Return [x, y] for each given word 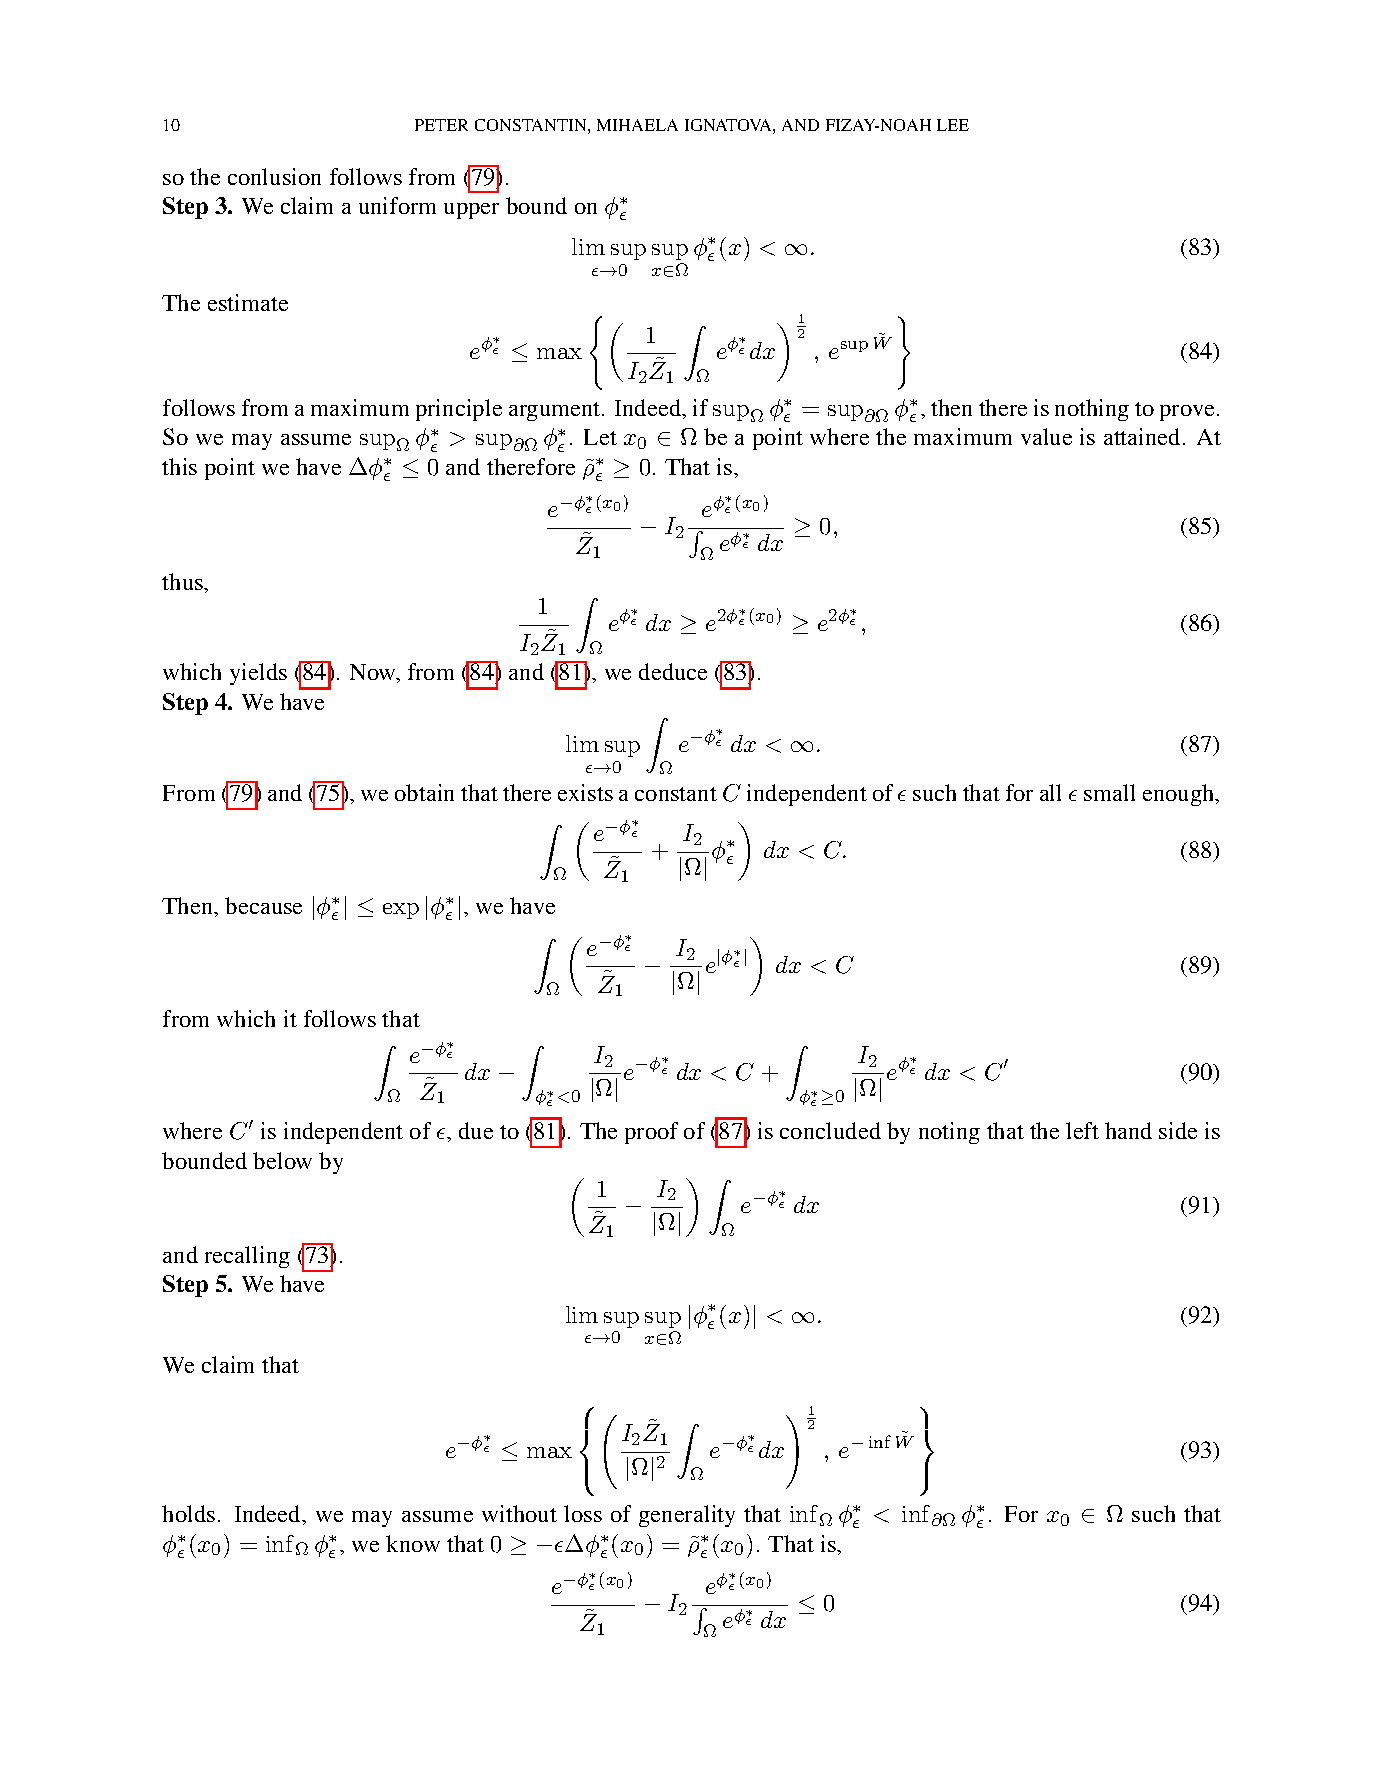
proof [651, 1133]
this [179, 466]
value [1046, 436]
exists [585, 792]
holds [188, 1513]
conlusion [274, 176]
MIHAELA [637, 125]
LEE [953, 125]
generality [687, 1516]
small [1109, 792]
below [282, 1160]
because [263, 905]
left [1082, 1130]
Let [600, 437]
